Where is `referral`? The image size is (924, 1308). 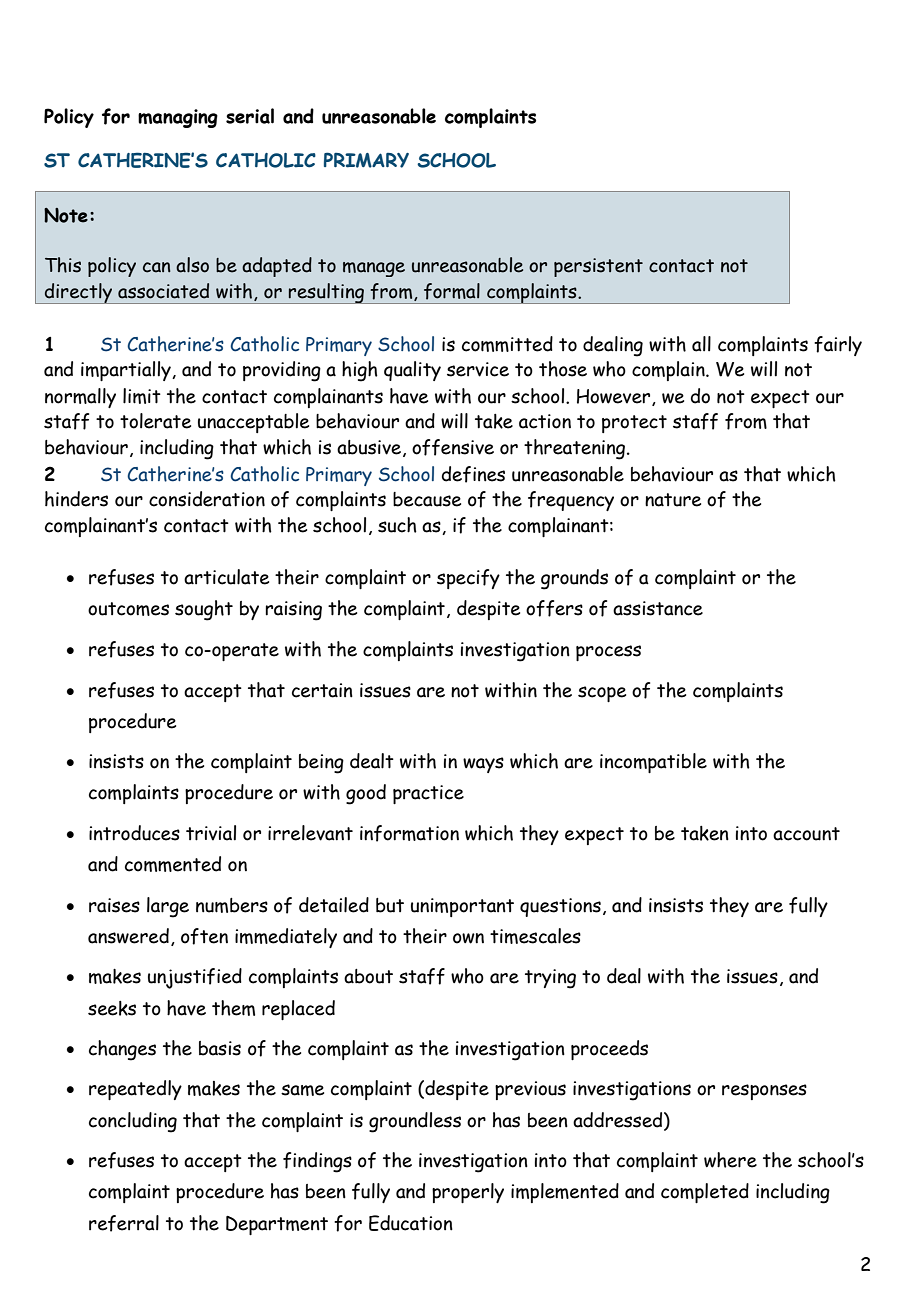
referral is located at coordinates (124, 1223).
